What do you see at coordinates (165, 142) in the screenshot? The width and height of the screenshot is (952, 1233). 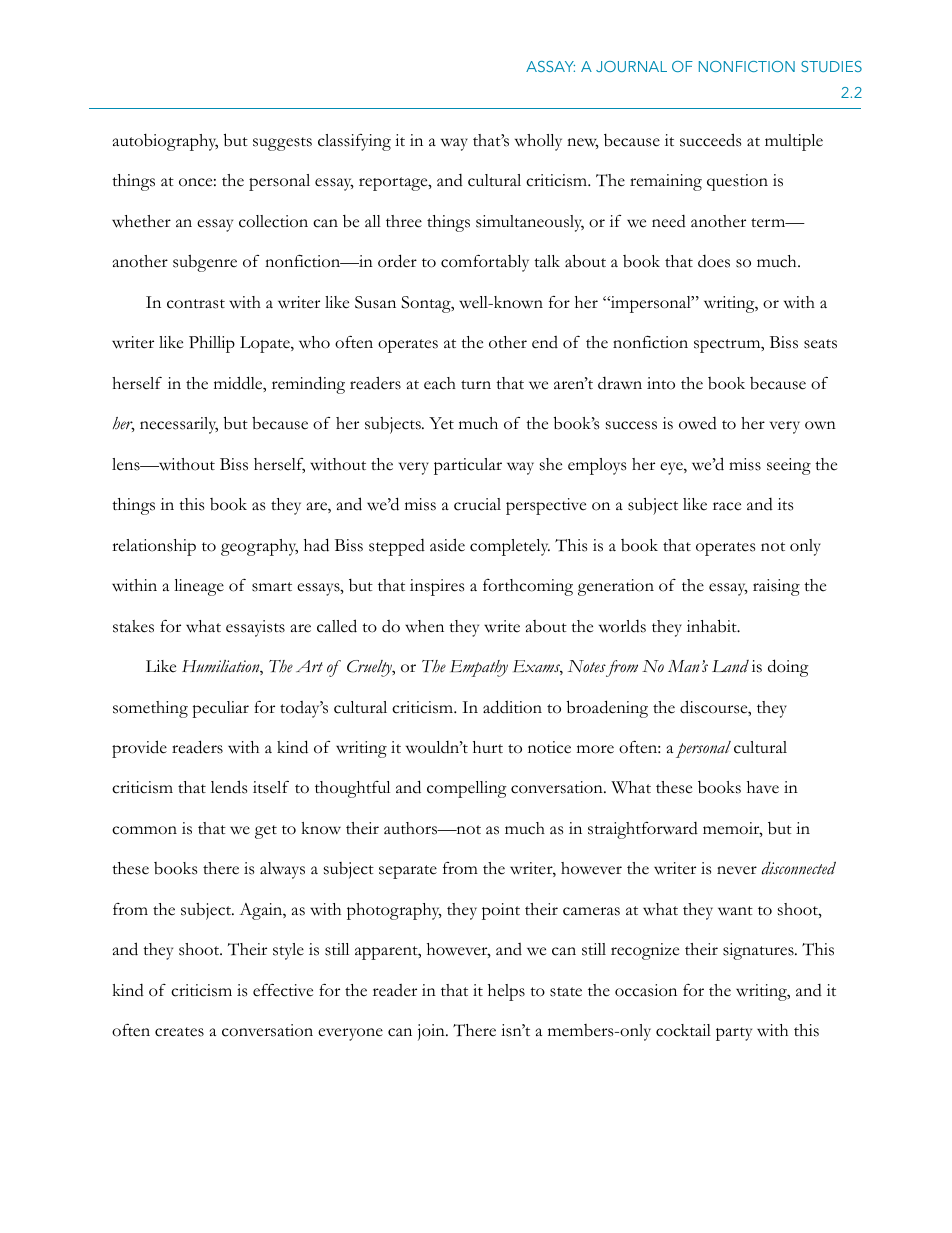 I see `autobiography` at bounding box center [165, 142].
